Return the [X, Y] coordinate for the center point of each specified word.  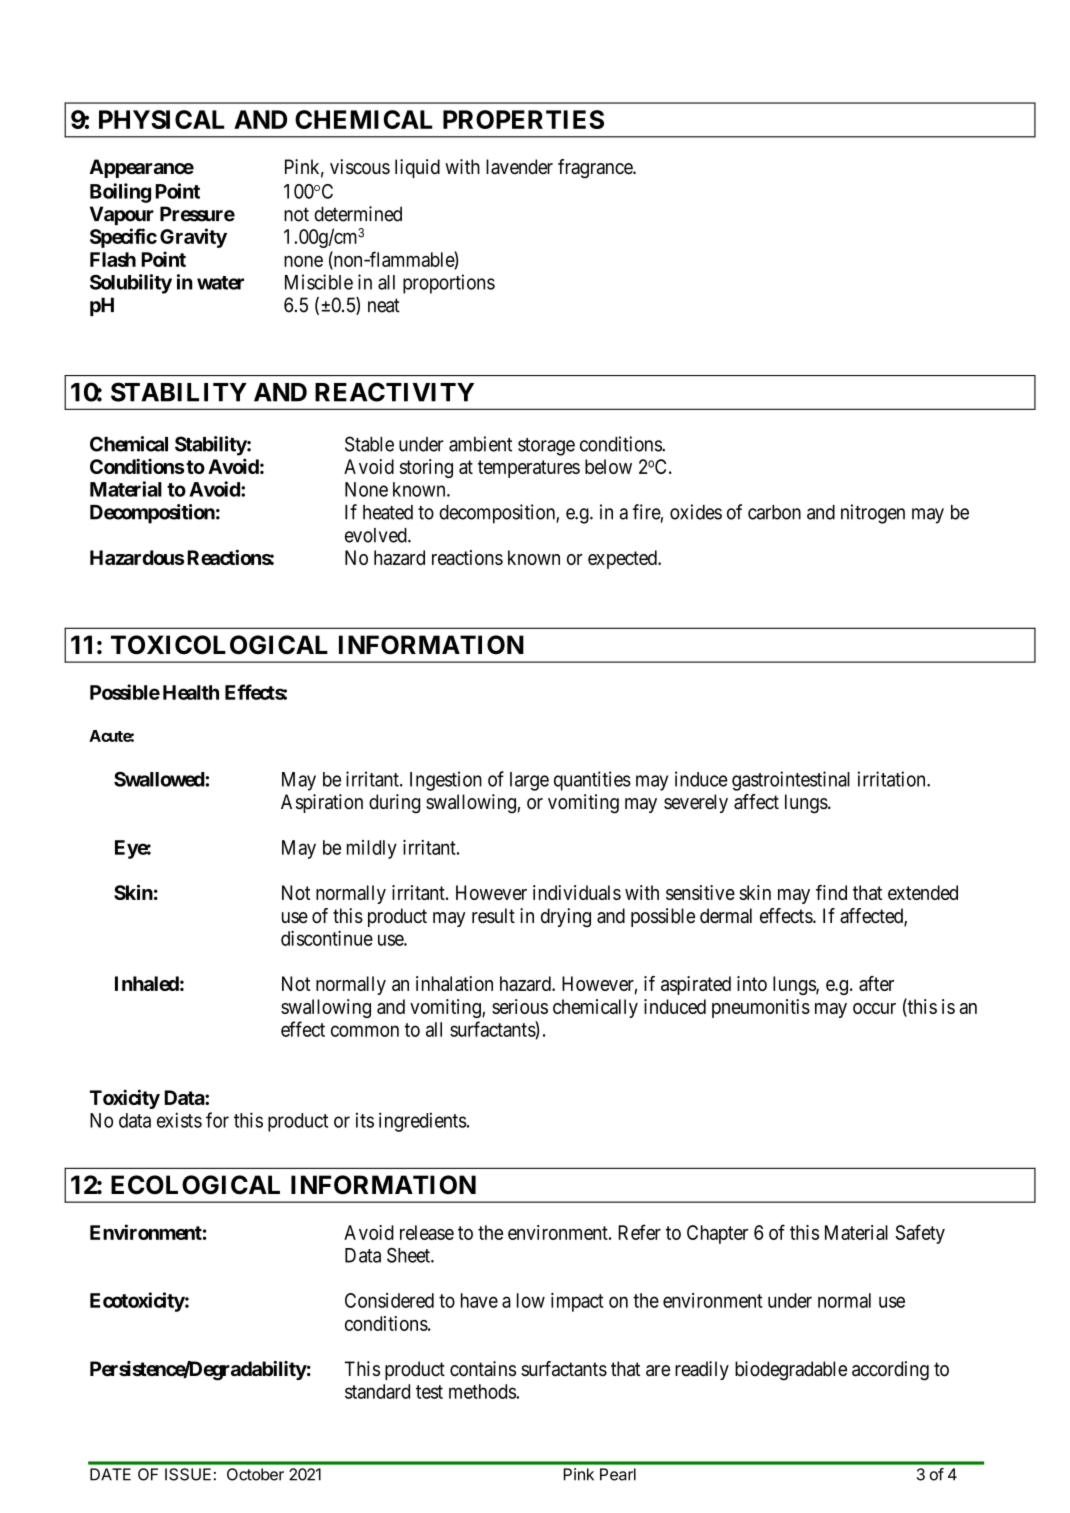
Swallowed [159, 779]
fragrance [596, 169]
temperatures [529, 469]
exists [179, 1120]
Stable [369, 444]
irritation [893, 779]
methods [483, 1391]
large [529, 781]
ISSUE [188, 1474]
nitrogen [873, 514]
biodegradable [791, 1371]
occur [874, 1008]
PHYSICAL [161, 119]
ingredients [423, 1122]
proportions [449, 284]
